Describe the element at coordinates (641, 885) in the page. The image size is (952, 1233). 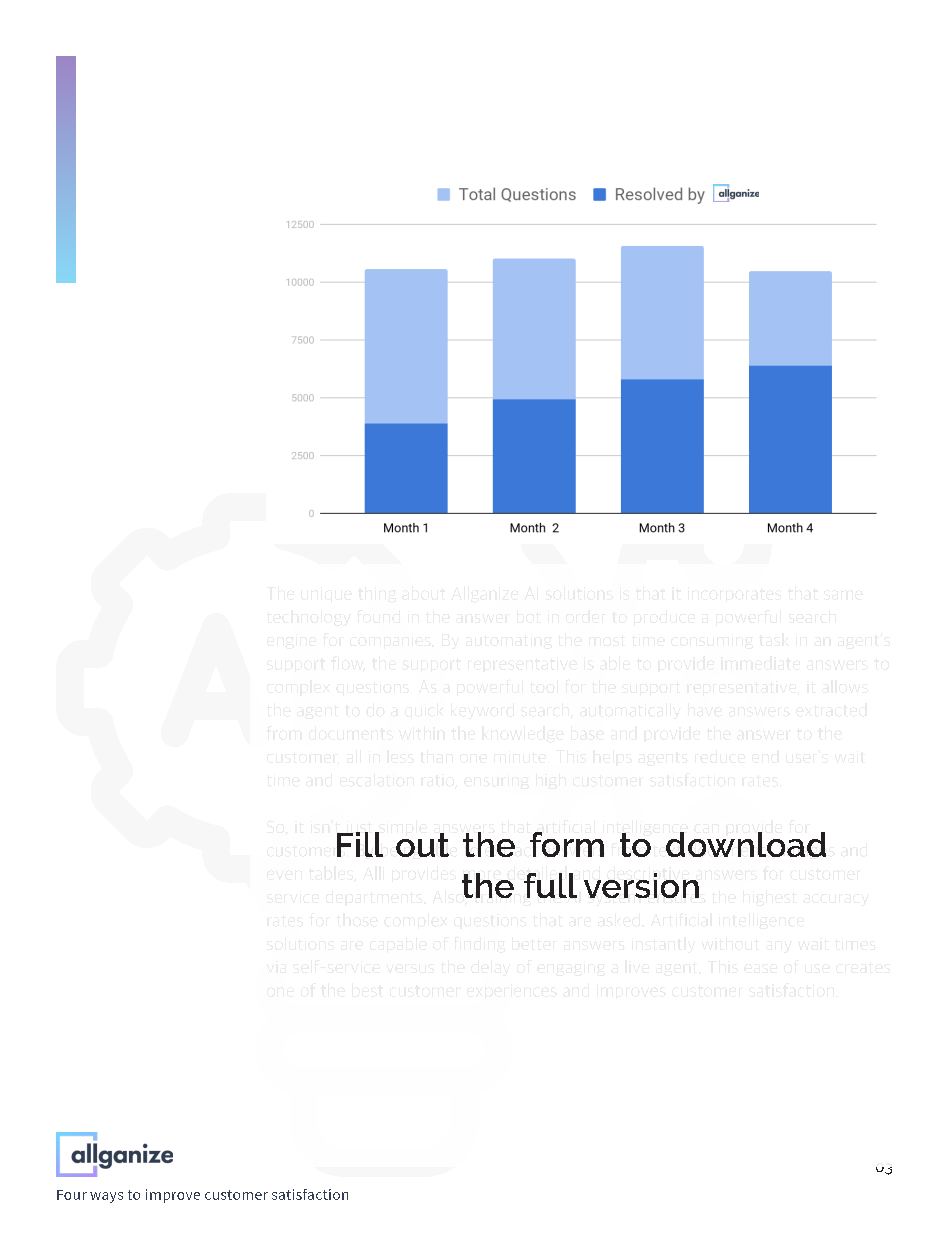
I see `version` at that location.
